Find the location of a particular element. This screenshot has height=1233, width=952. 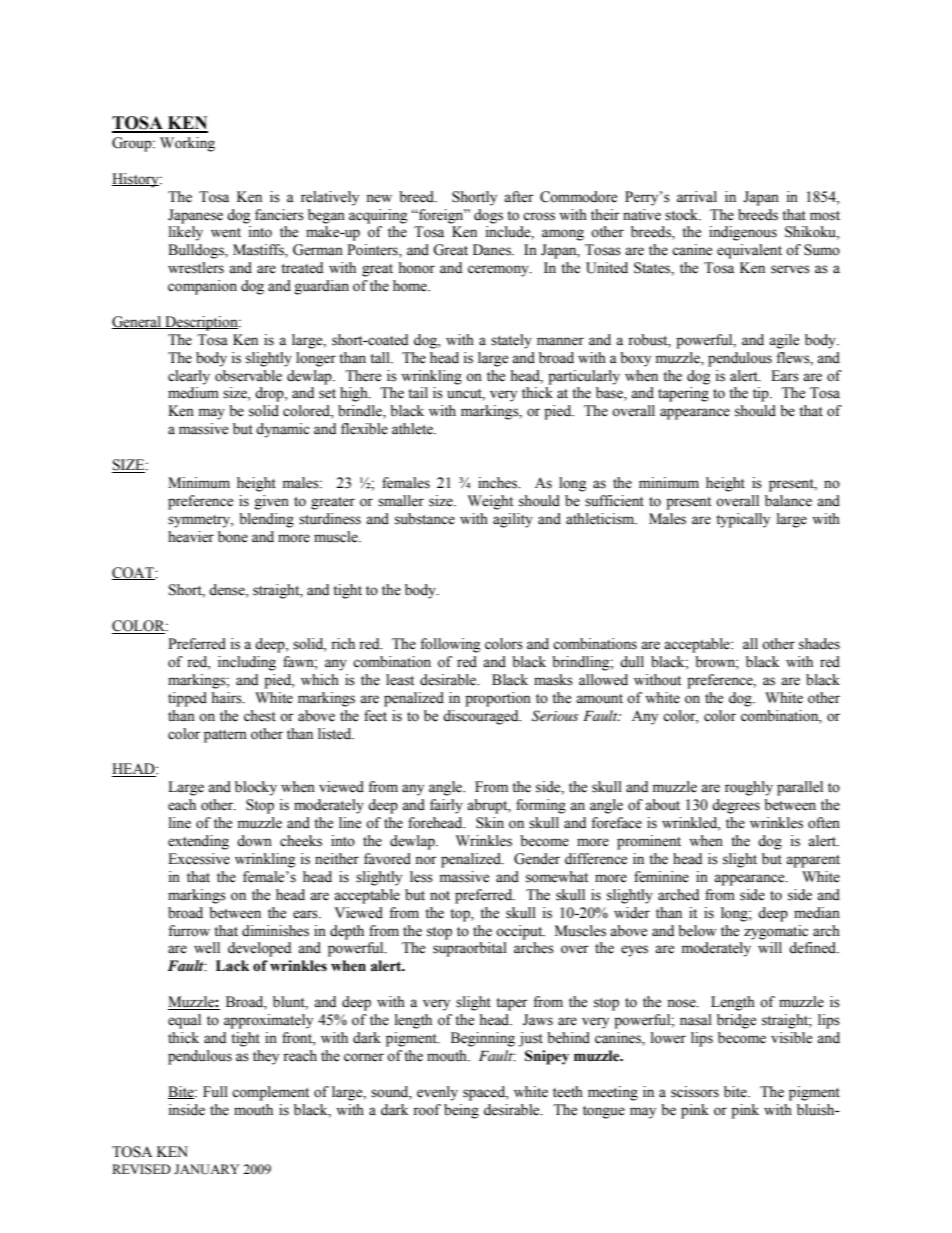

including is located at coordinates (247, 663).
